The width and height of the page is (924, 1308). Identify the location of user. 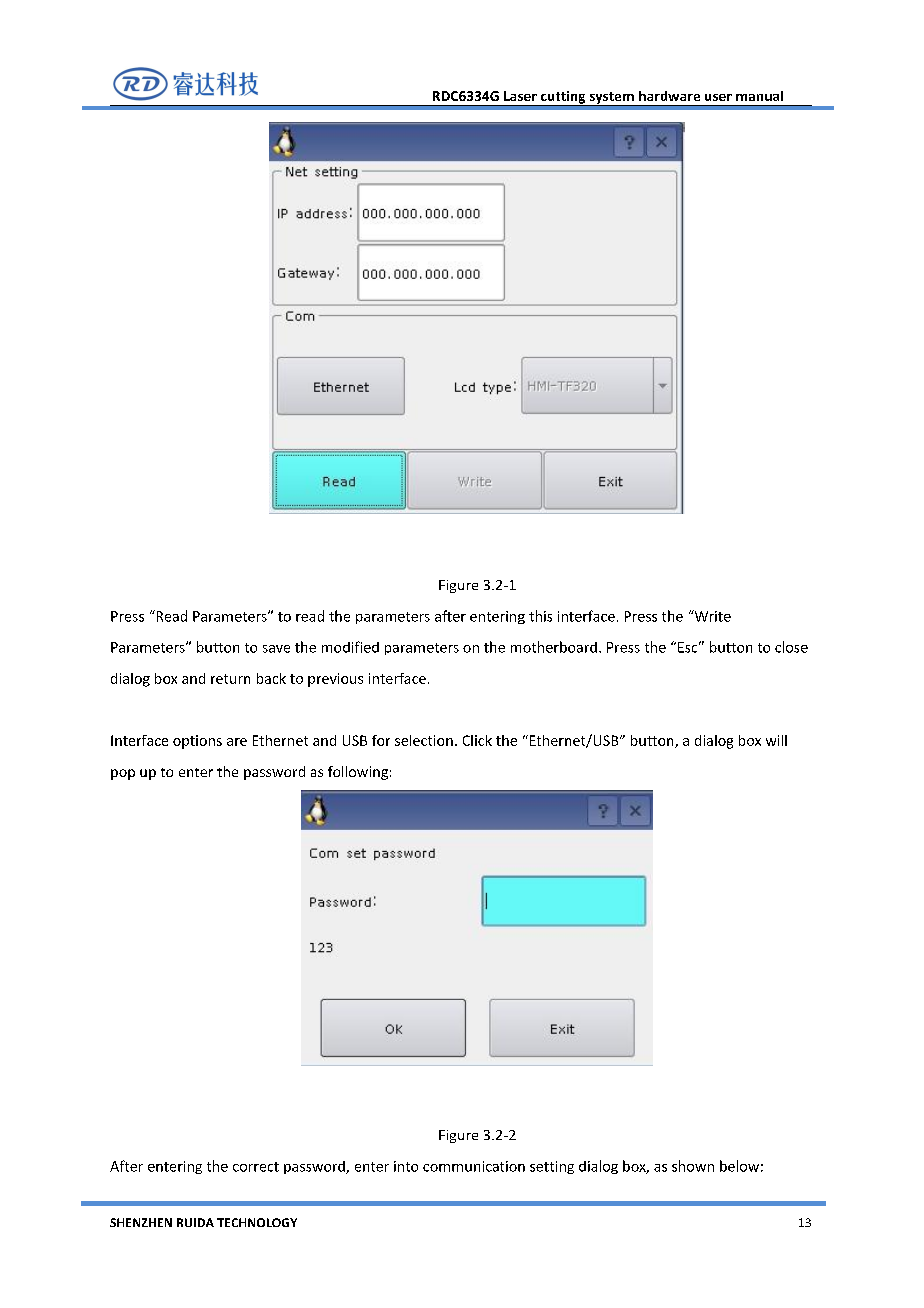
(718, 97).
